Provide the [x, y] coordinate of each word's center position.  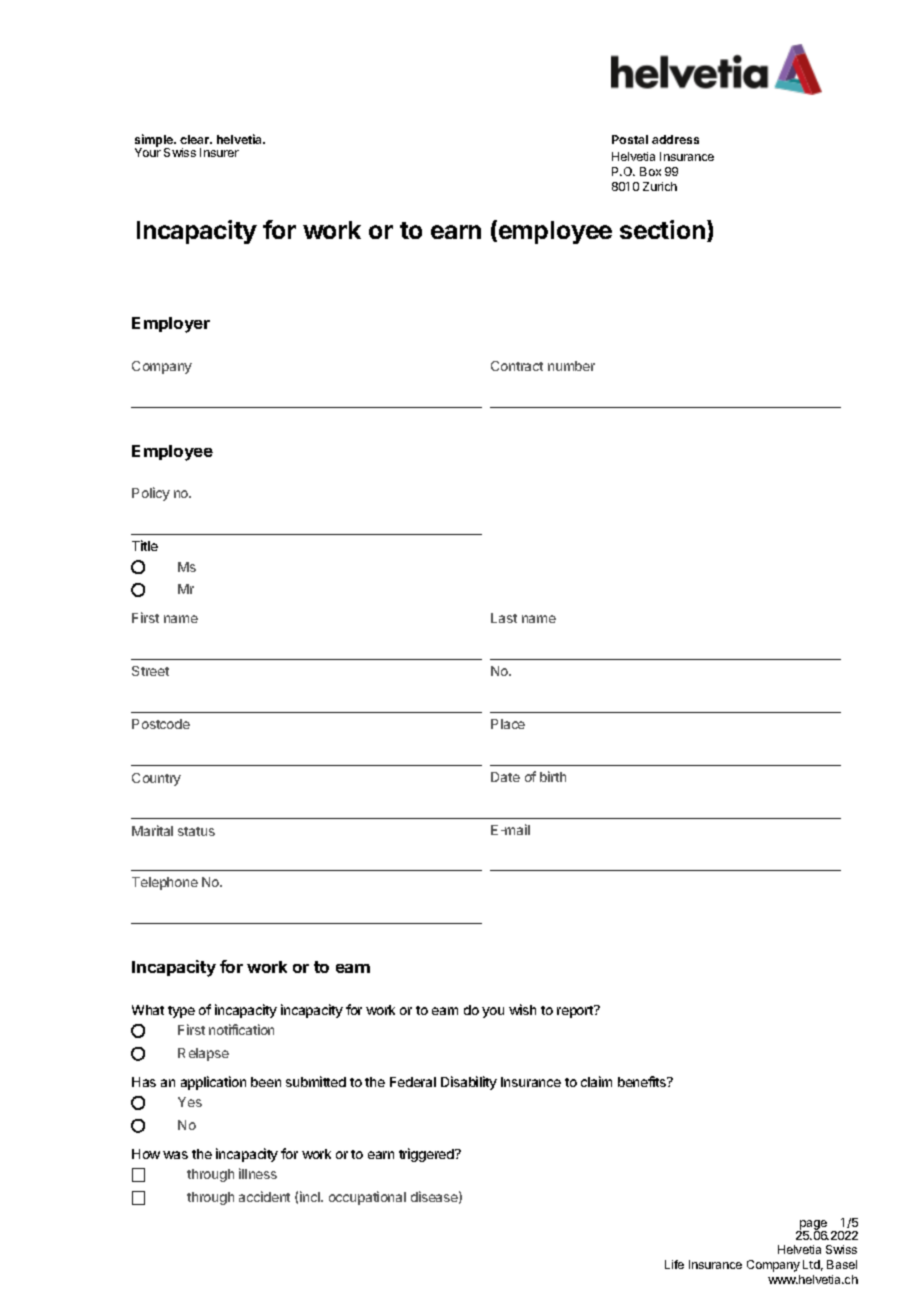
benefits [643, 1081]
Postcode [161, 724]
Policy [151, 494]
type [181, 1012]
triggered [427, 1155]
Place [508, 724]
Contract [517, 366]
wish [522, 1009]
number [571, 366]
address [675, 139]
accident [264, 1196]
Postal [630, 139]
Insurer [219, 152]
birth [553, 776]
